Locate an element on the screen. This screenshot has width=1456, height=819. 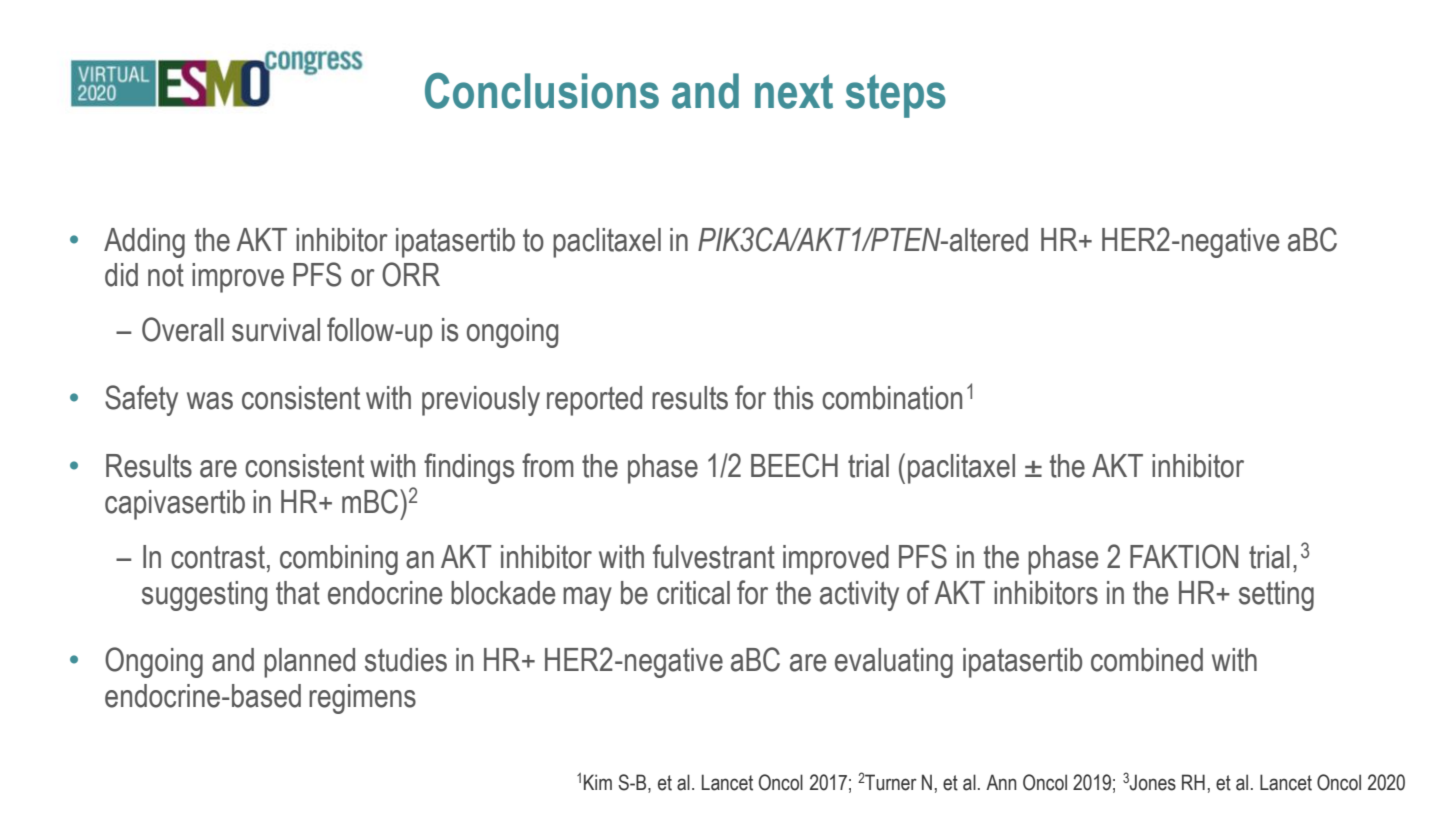
combined is located at coordinates (1147, 660).
